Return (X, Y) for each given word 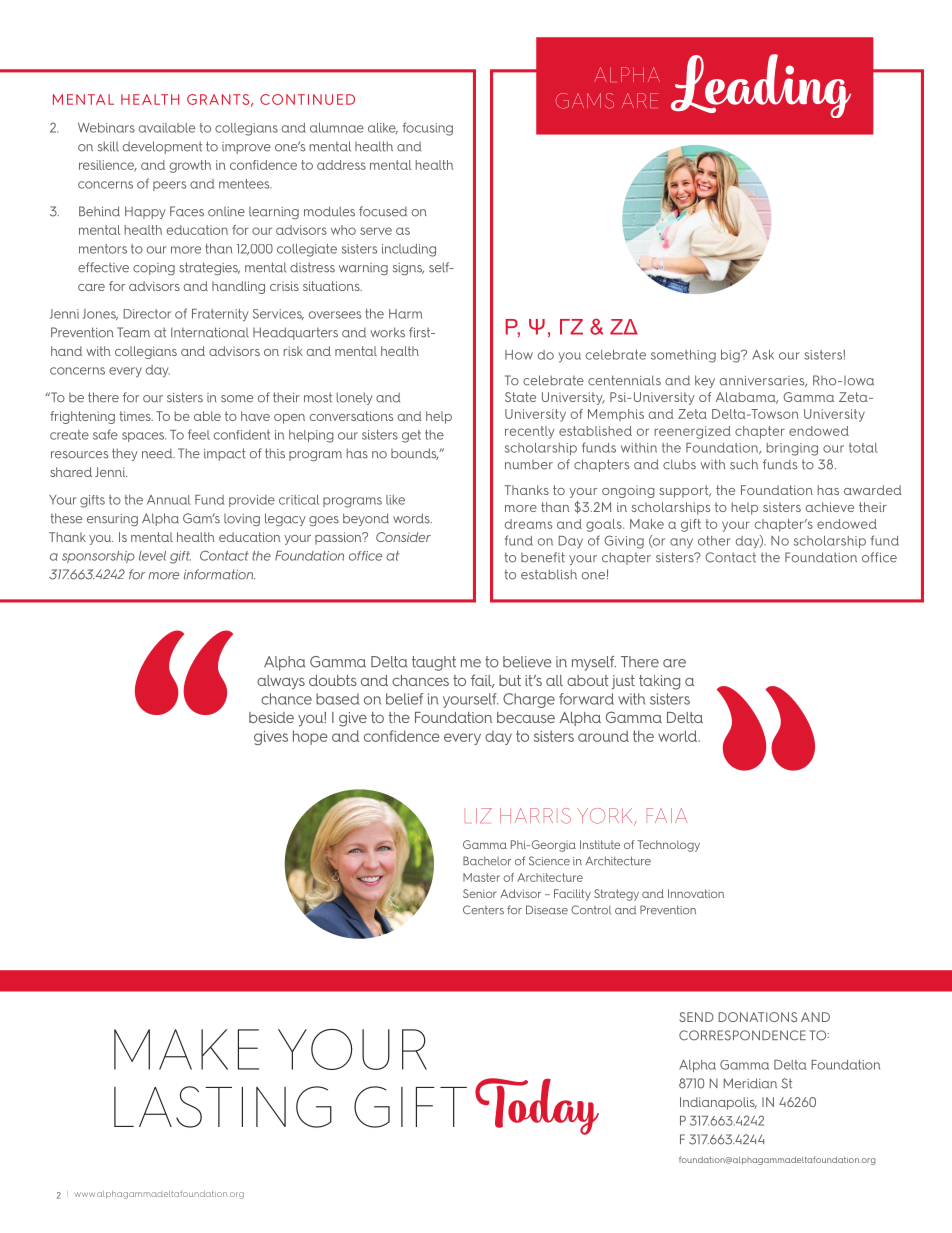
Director (147, 314)
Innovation (696, 893)
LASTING (223, 1107)
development (162, 147)
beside (271, 717)
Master (481, 877)
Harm (405, 314)
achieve (829, 507)
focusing (428, 129)
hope (310, 737)
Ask (763, 355)
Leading (761, 86)
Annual (169, 500)
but (510, 680)
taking (659, 682)
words (412, 518)
